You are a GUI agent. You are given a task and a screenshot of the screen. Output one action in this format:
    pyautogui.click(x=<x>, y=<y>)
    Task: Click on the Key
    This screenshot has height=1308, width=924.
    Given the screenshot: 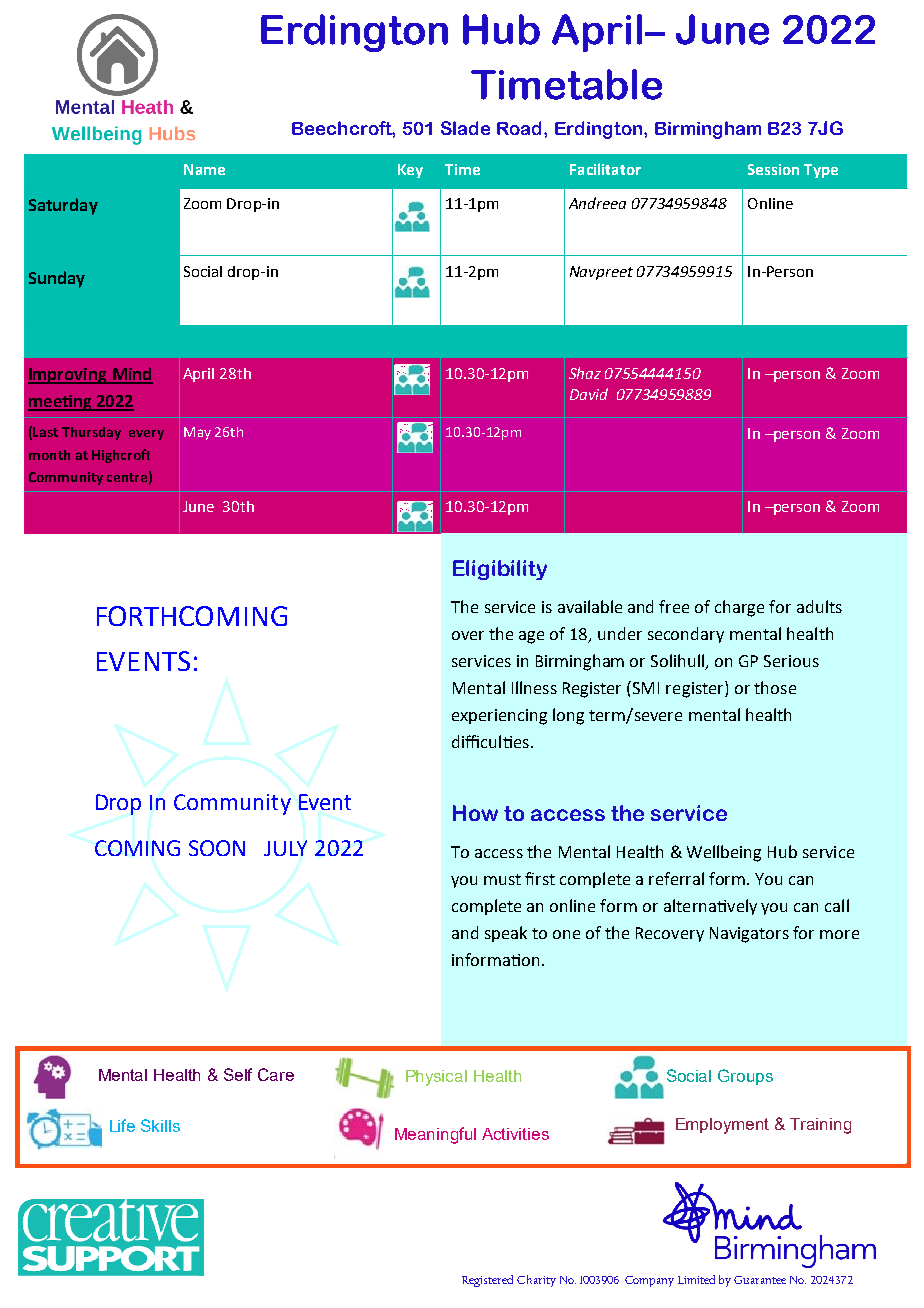 What is the action you would take?
    pyautogui.click(x=410, y=171)
